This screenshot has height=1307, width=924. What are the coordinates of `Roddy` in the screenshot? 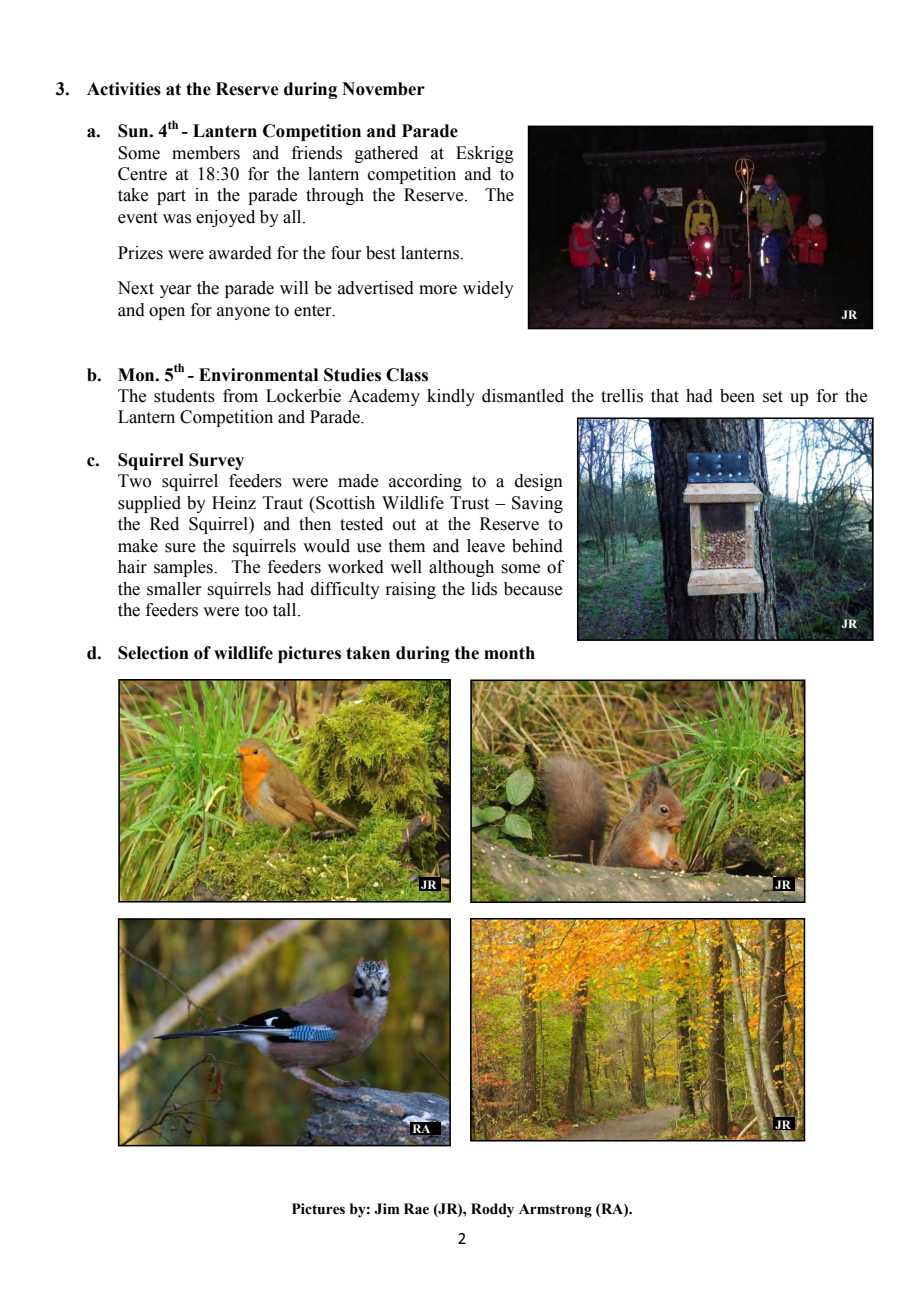 It's located at (492, 1210).
